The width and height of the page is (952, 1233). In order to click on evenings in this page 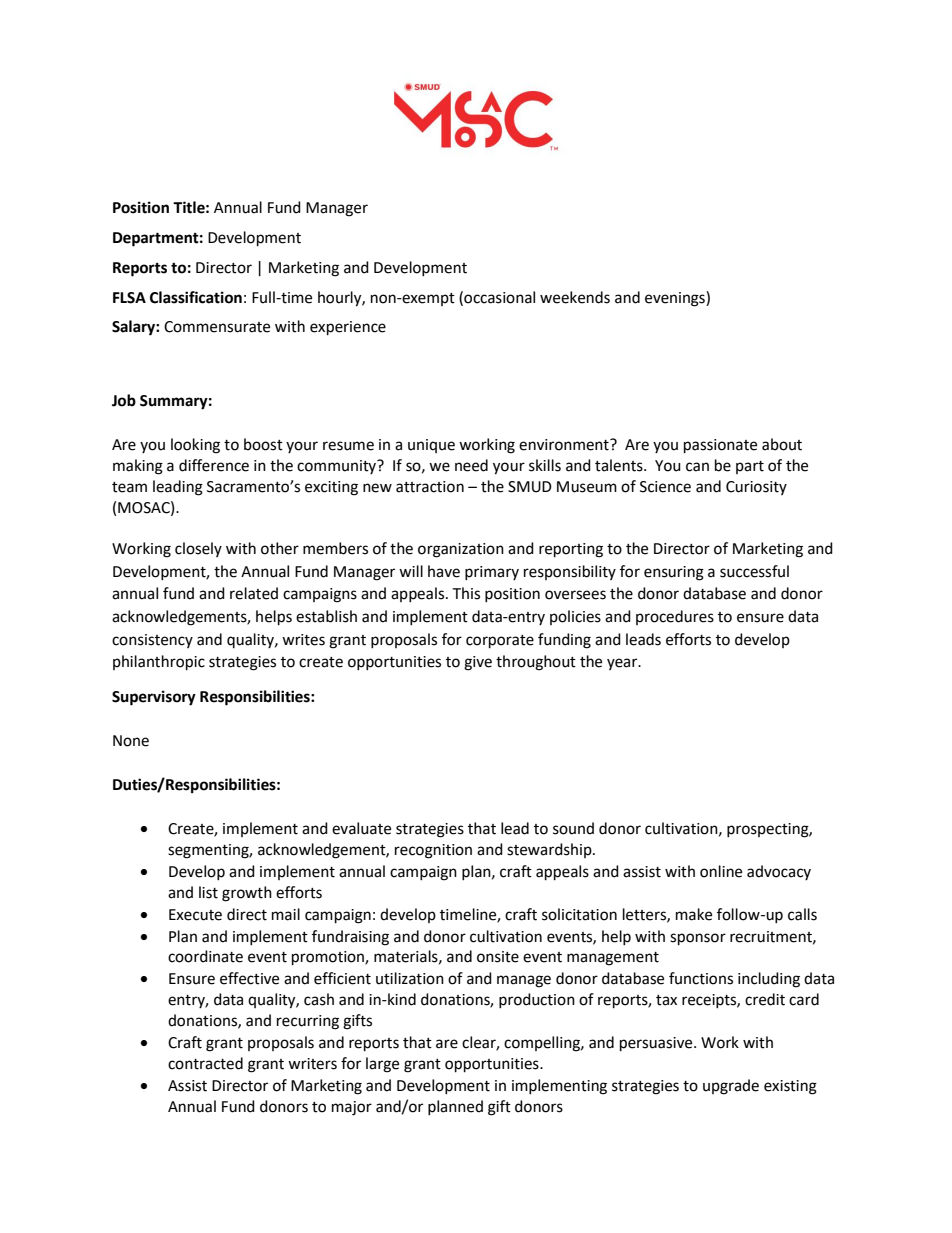, I will do `click(676, 299)`.
